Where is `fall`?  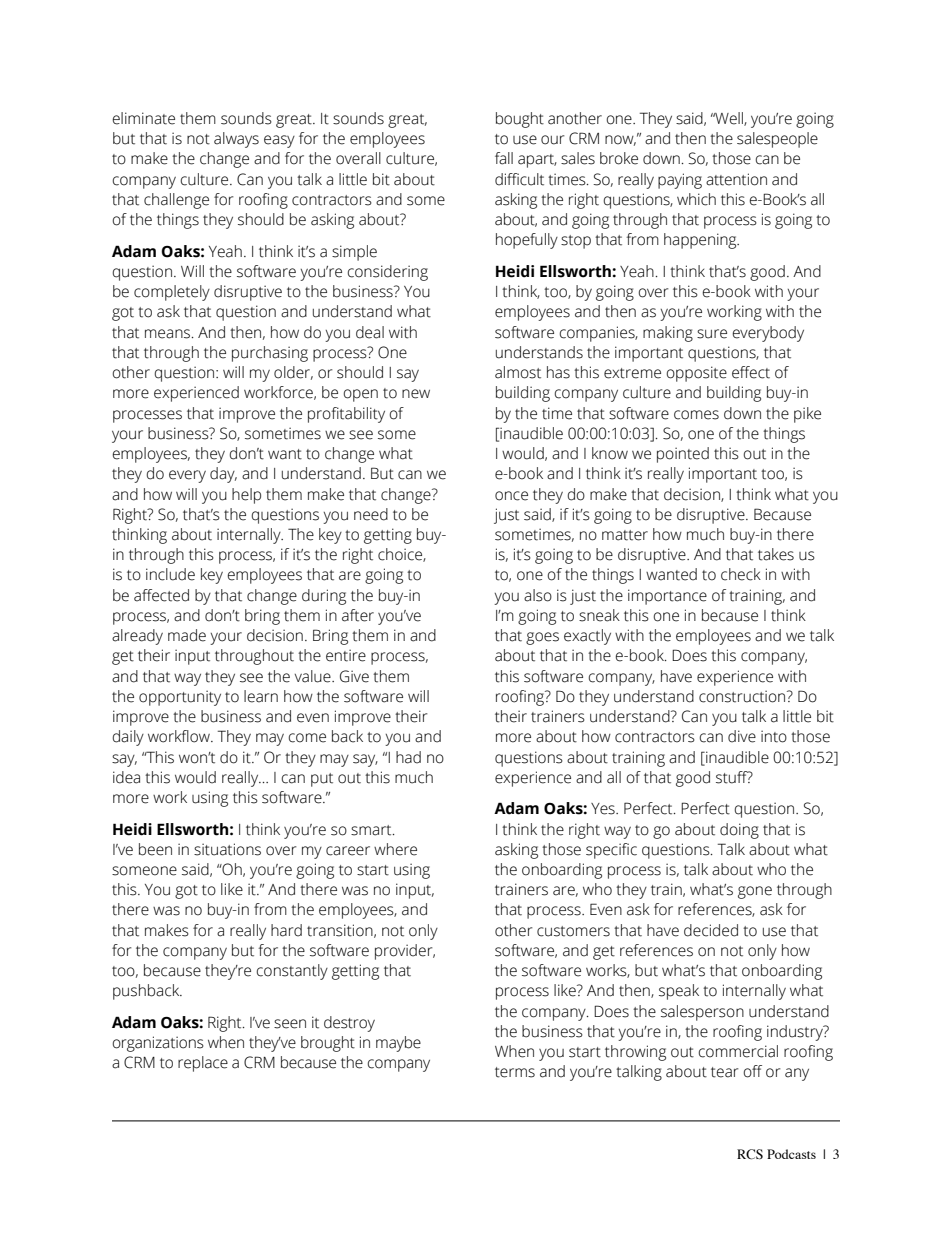
fall is located at coordinates (504, 158).
